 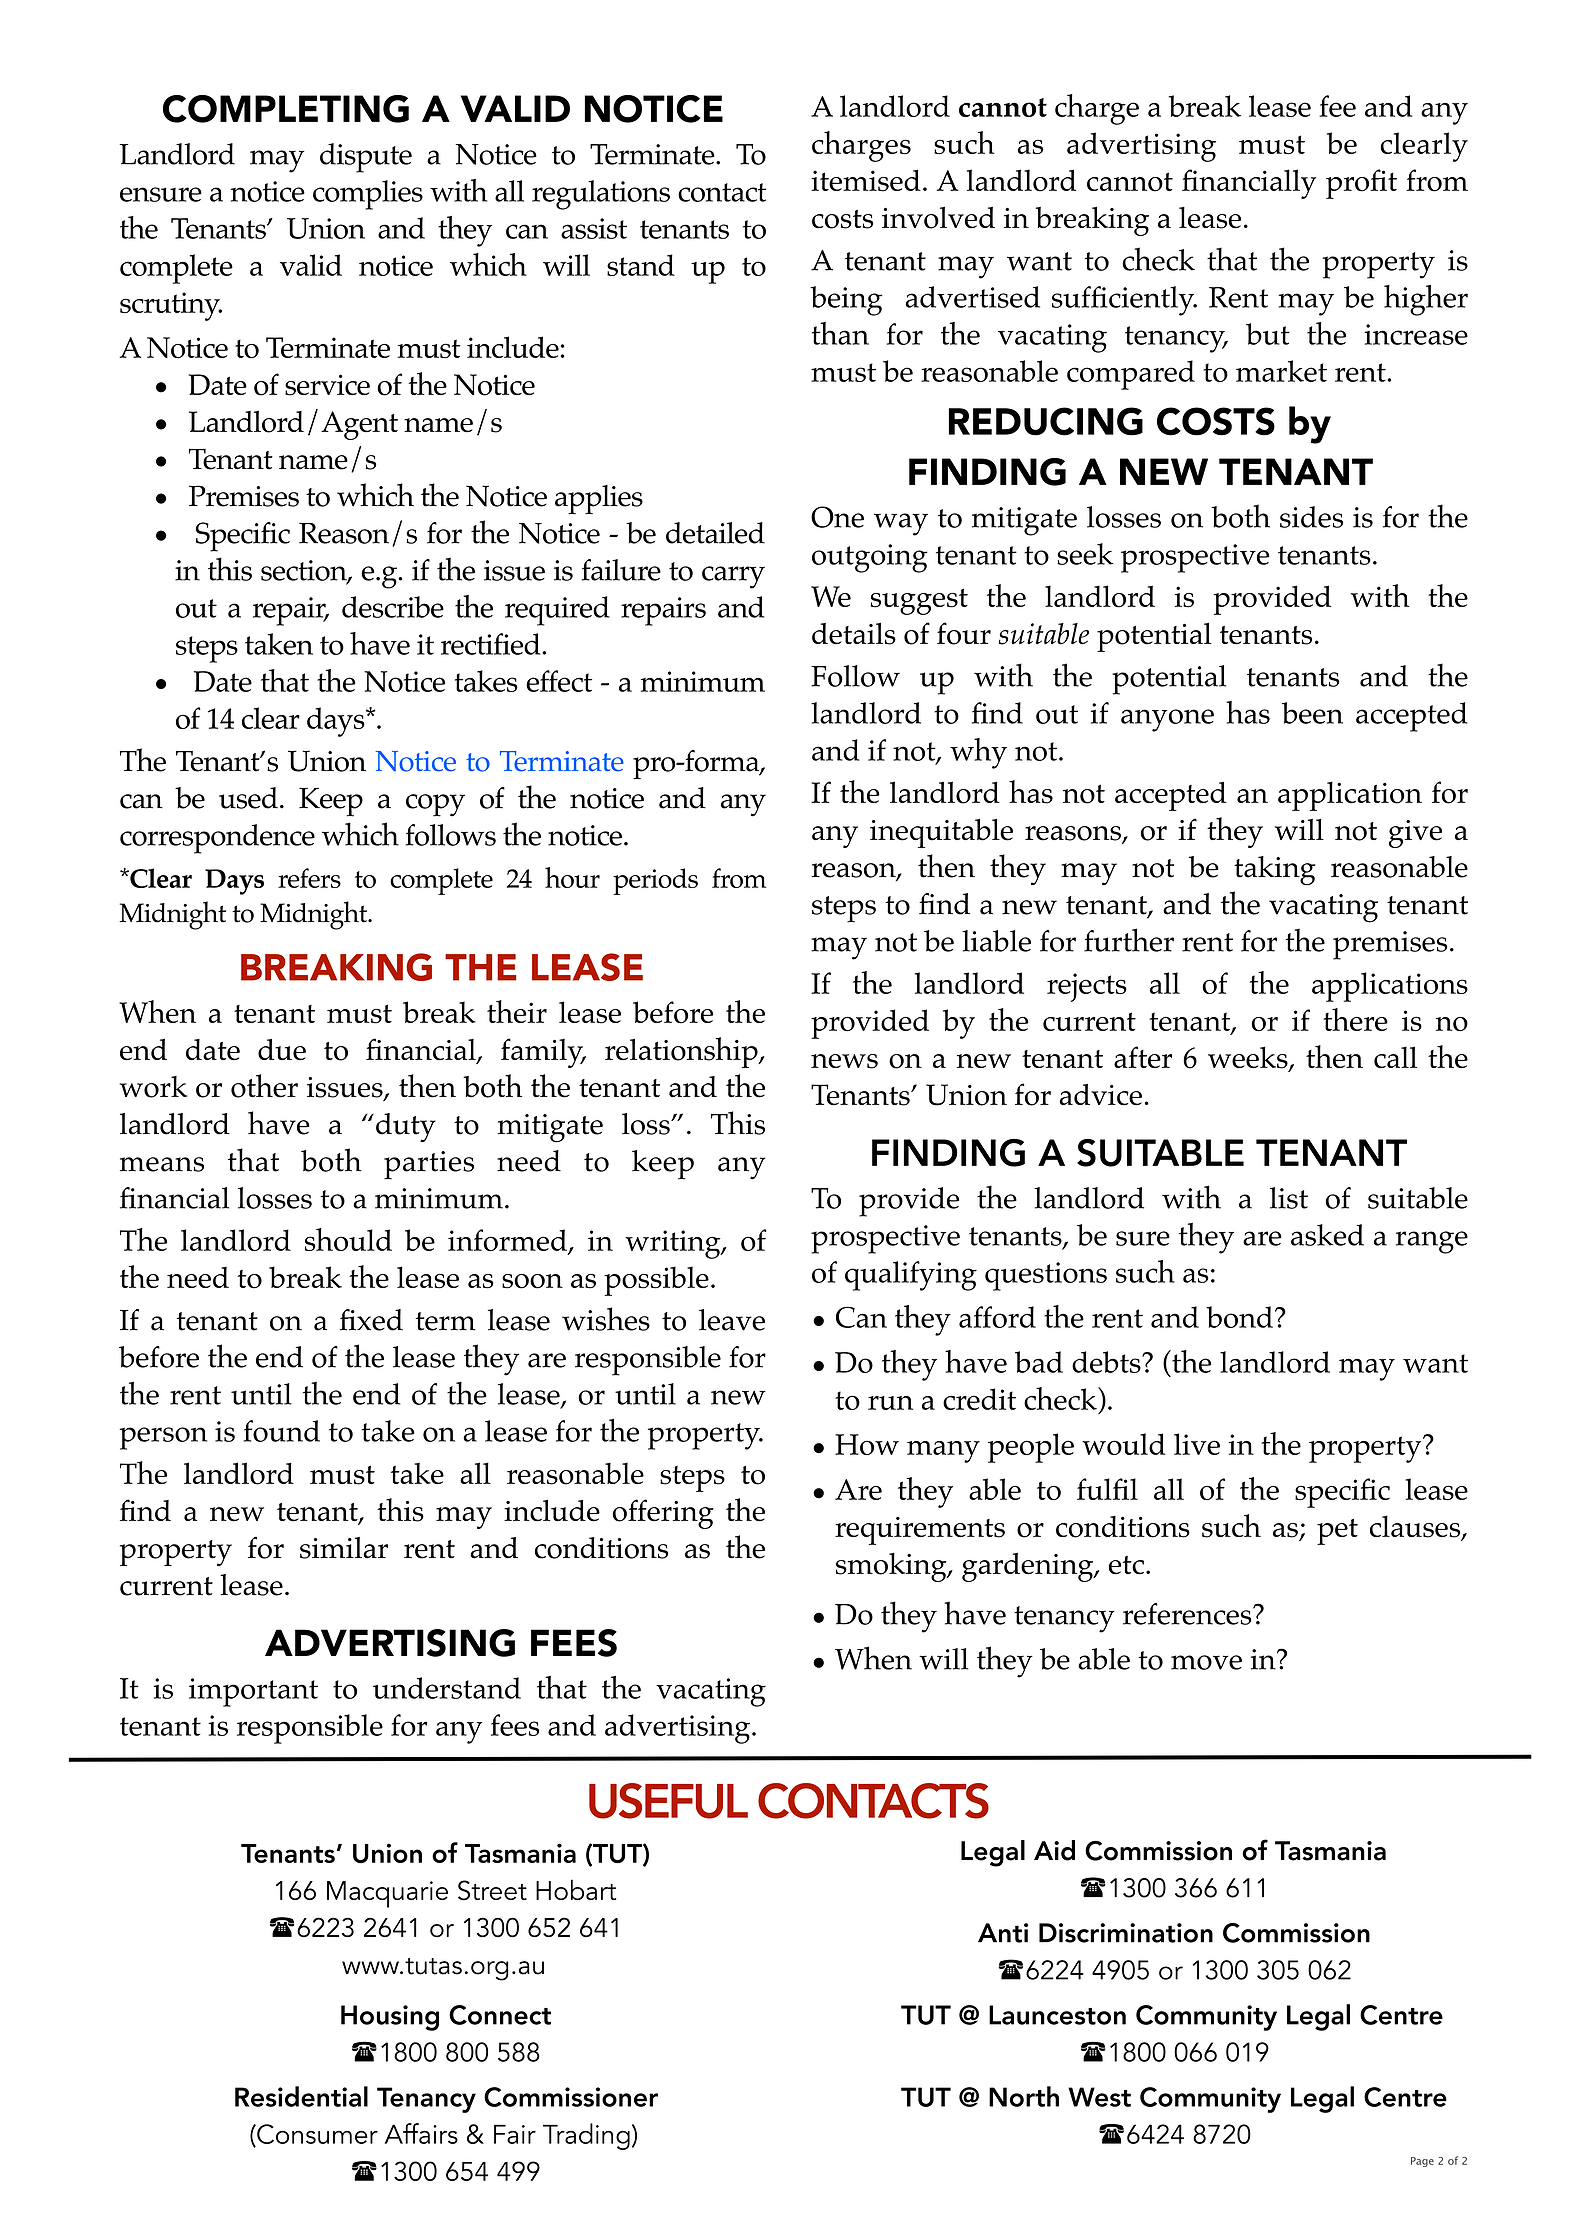 I want to click on smoking, so click(x=892, y=1567).
